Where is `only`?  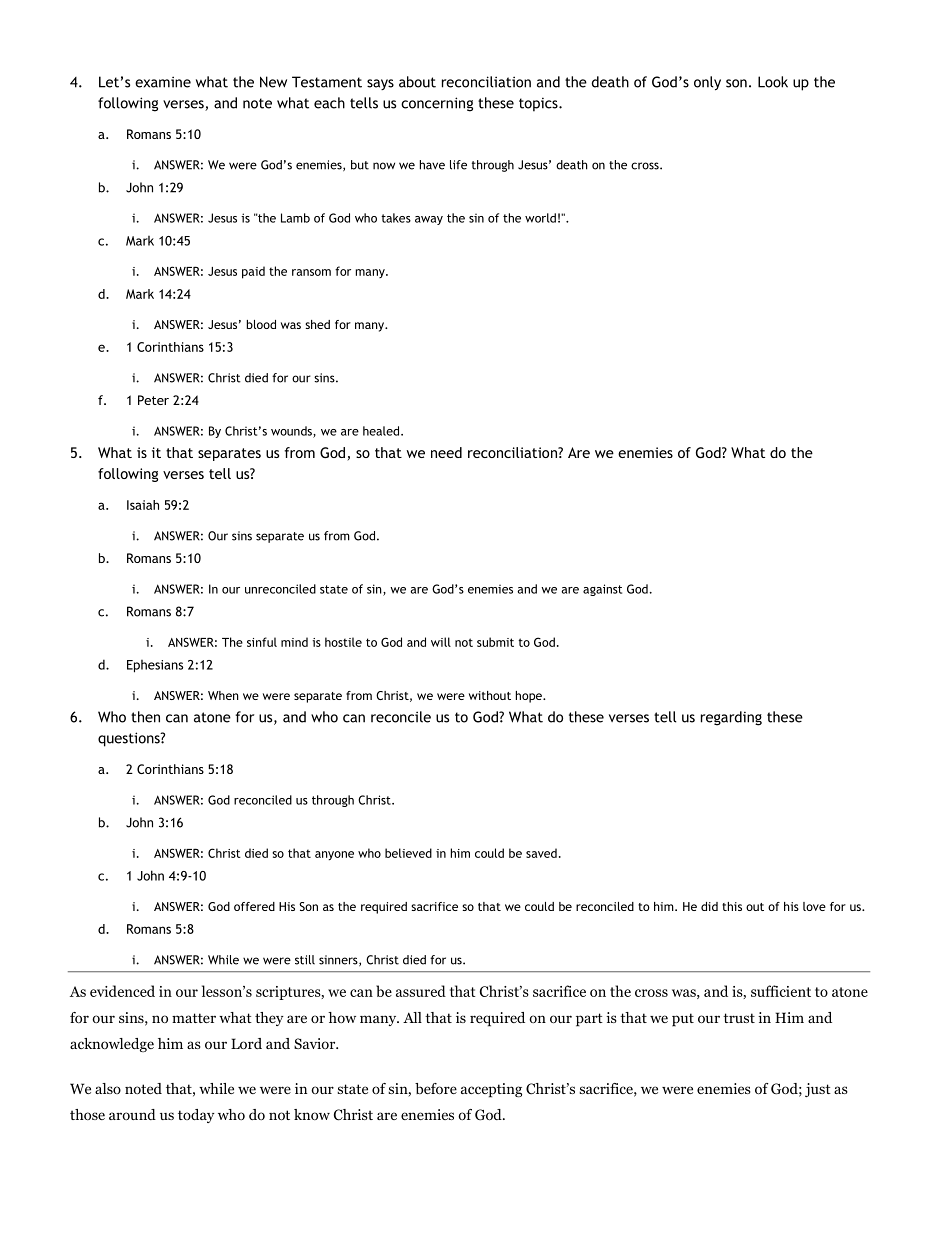
only is located at coordinates (707, 83).
